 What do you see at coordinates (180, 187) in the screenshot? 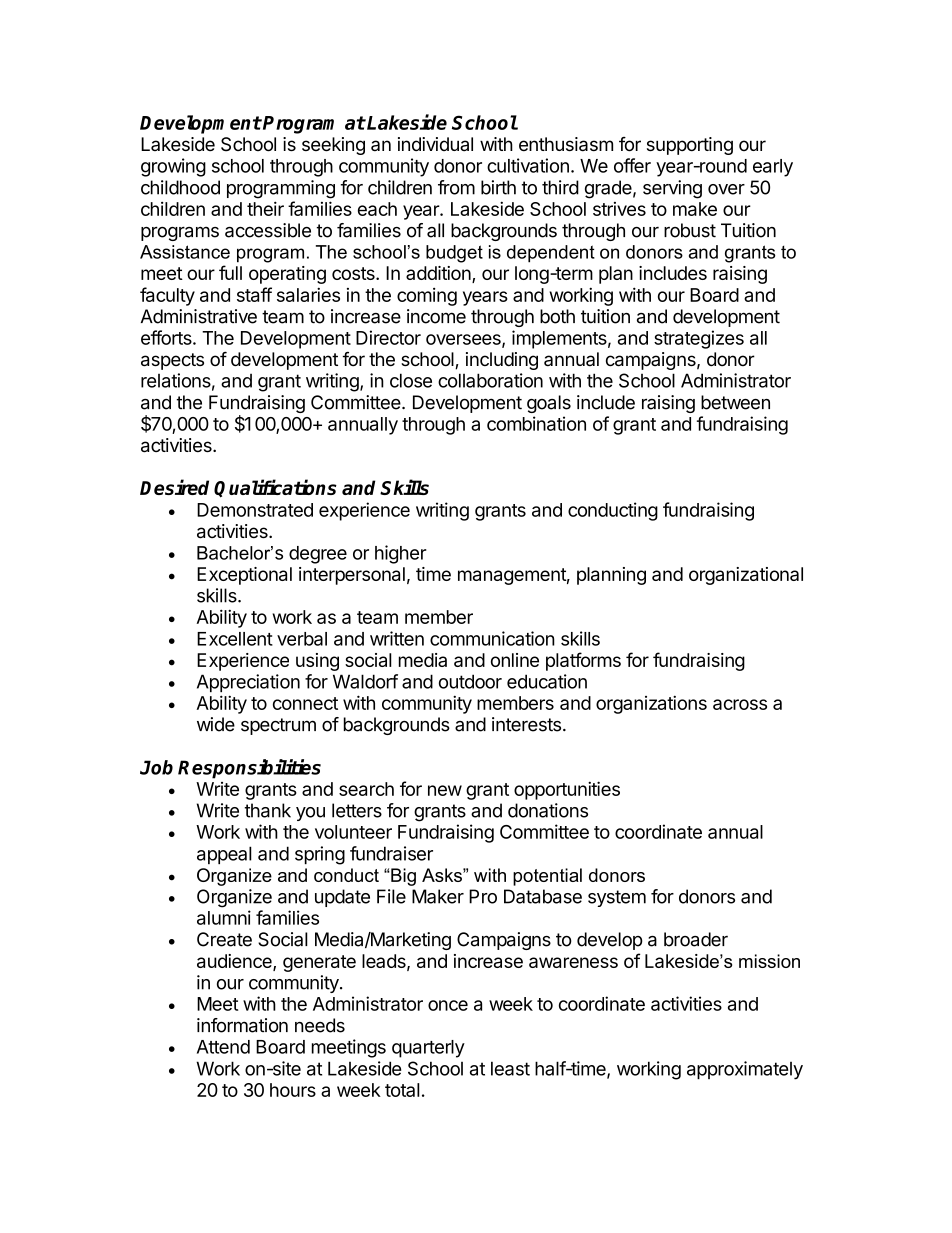
I see `childhood` at bounding box center [180, 187].
